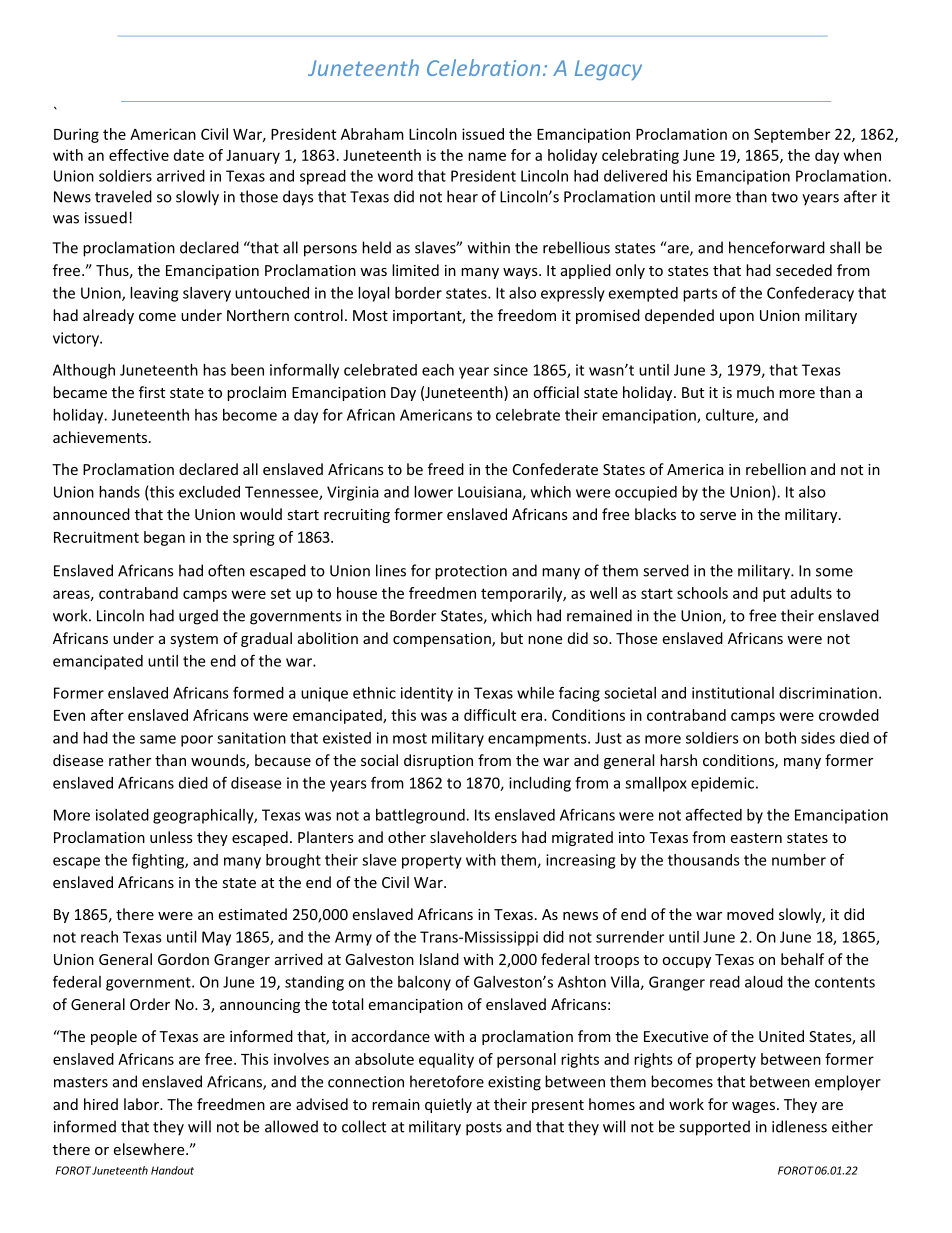 The width and height of the screenshot is (952, 1233). Describe the element at coordinates (483, 67) in the screenshot. I see `Celebration` at that location.
